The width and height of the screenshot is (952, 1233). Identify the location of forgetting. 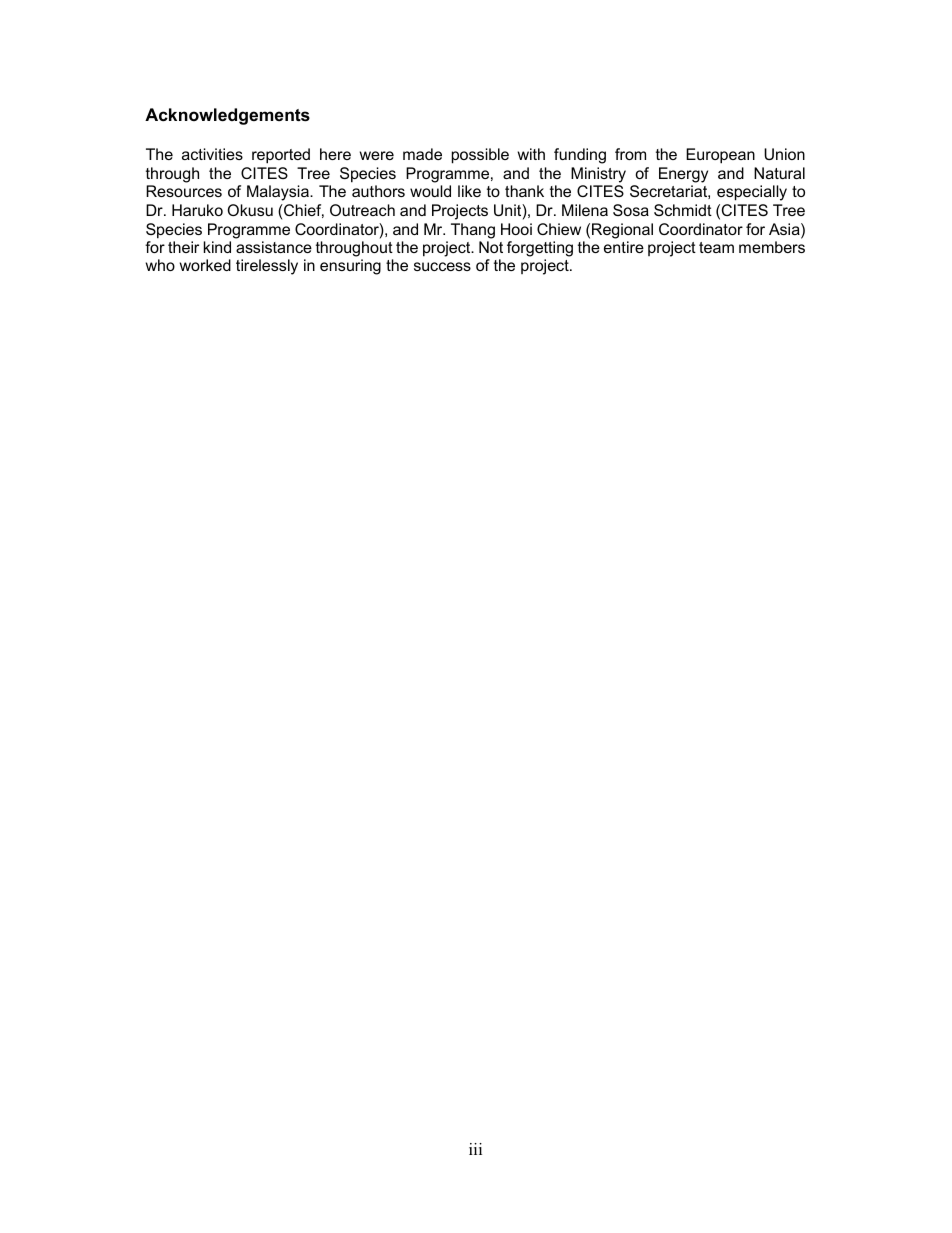
(540, 249).
